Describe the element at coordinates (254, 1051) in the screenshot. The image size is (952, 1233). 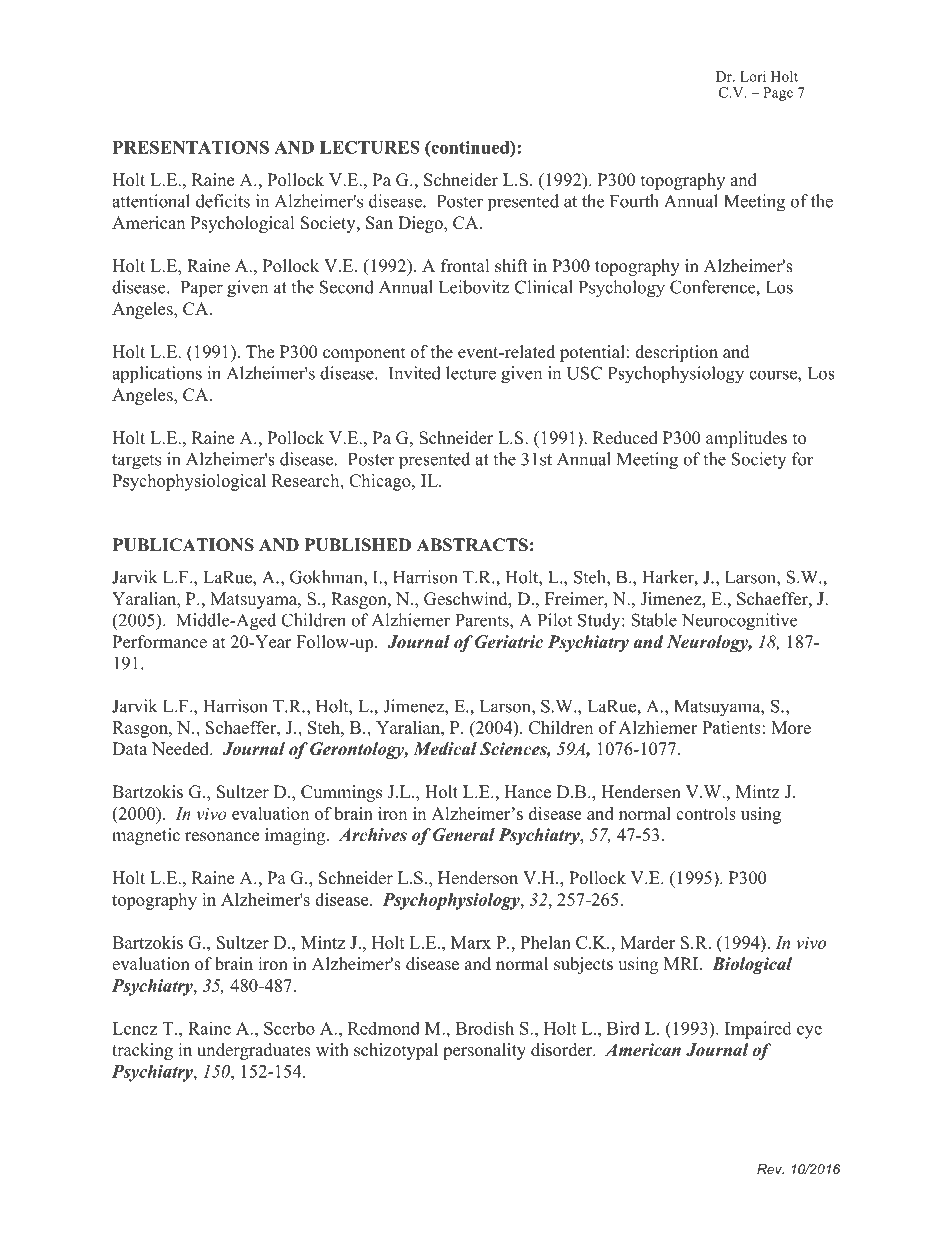
I see `undergraduates` at that location.
